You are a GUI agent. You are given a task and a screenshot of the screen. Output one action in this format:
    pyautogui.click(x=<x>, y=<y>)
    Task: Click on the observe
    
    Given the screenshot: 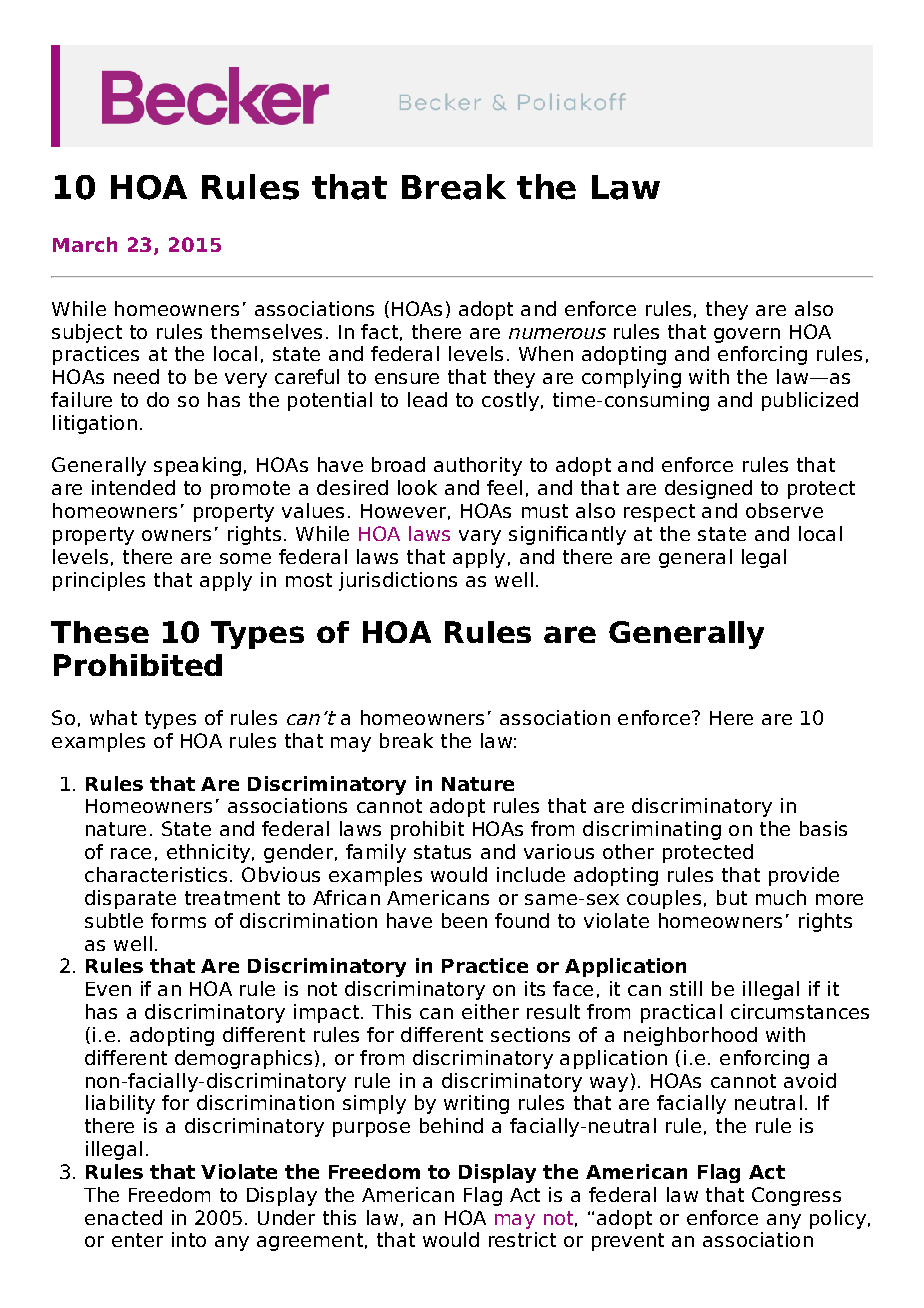 What is the action you would take?
    pyautogui.click(x=784, y=510)
